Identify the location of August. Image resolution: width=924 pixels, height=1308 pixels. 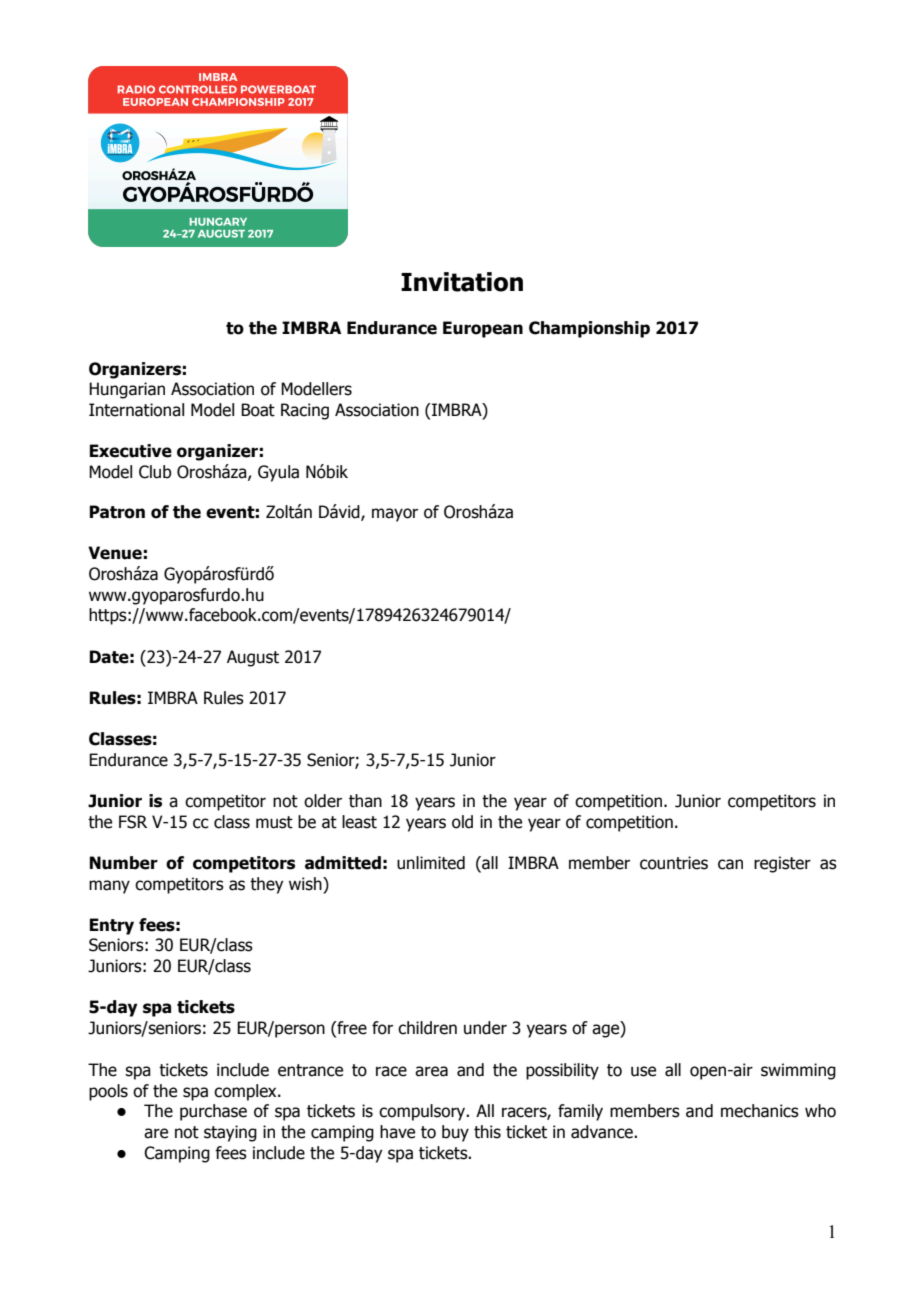
(253, 658).
